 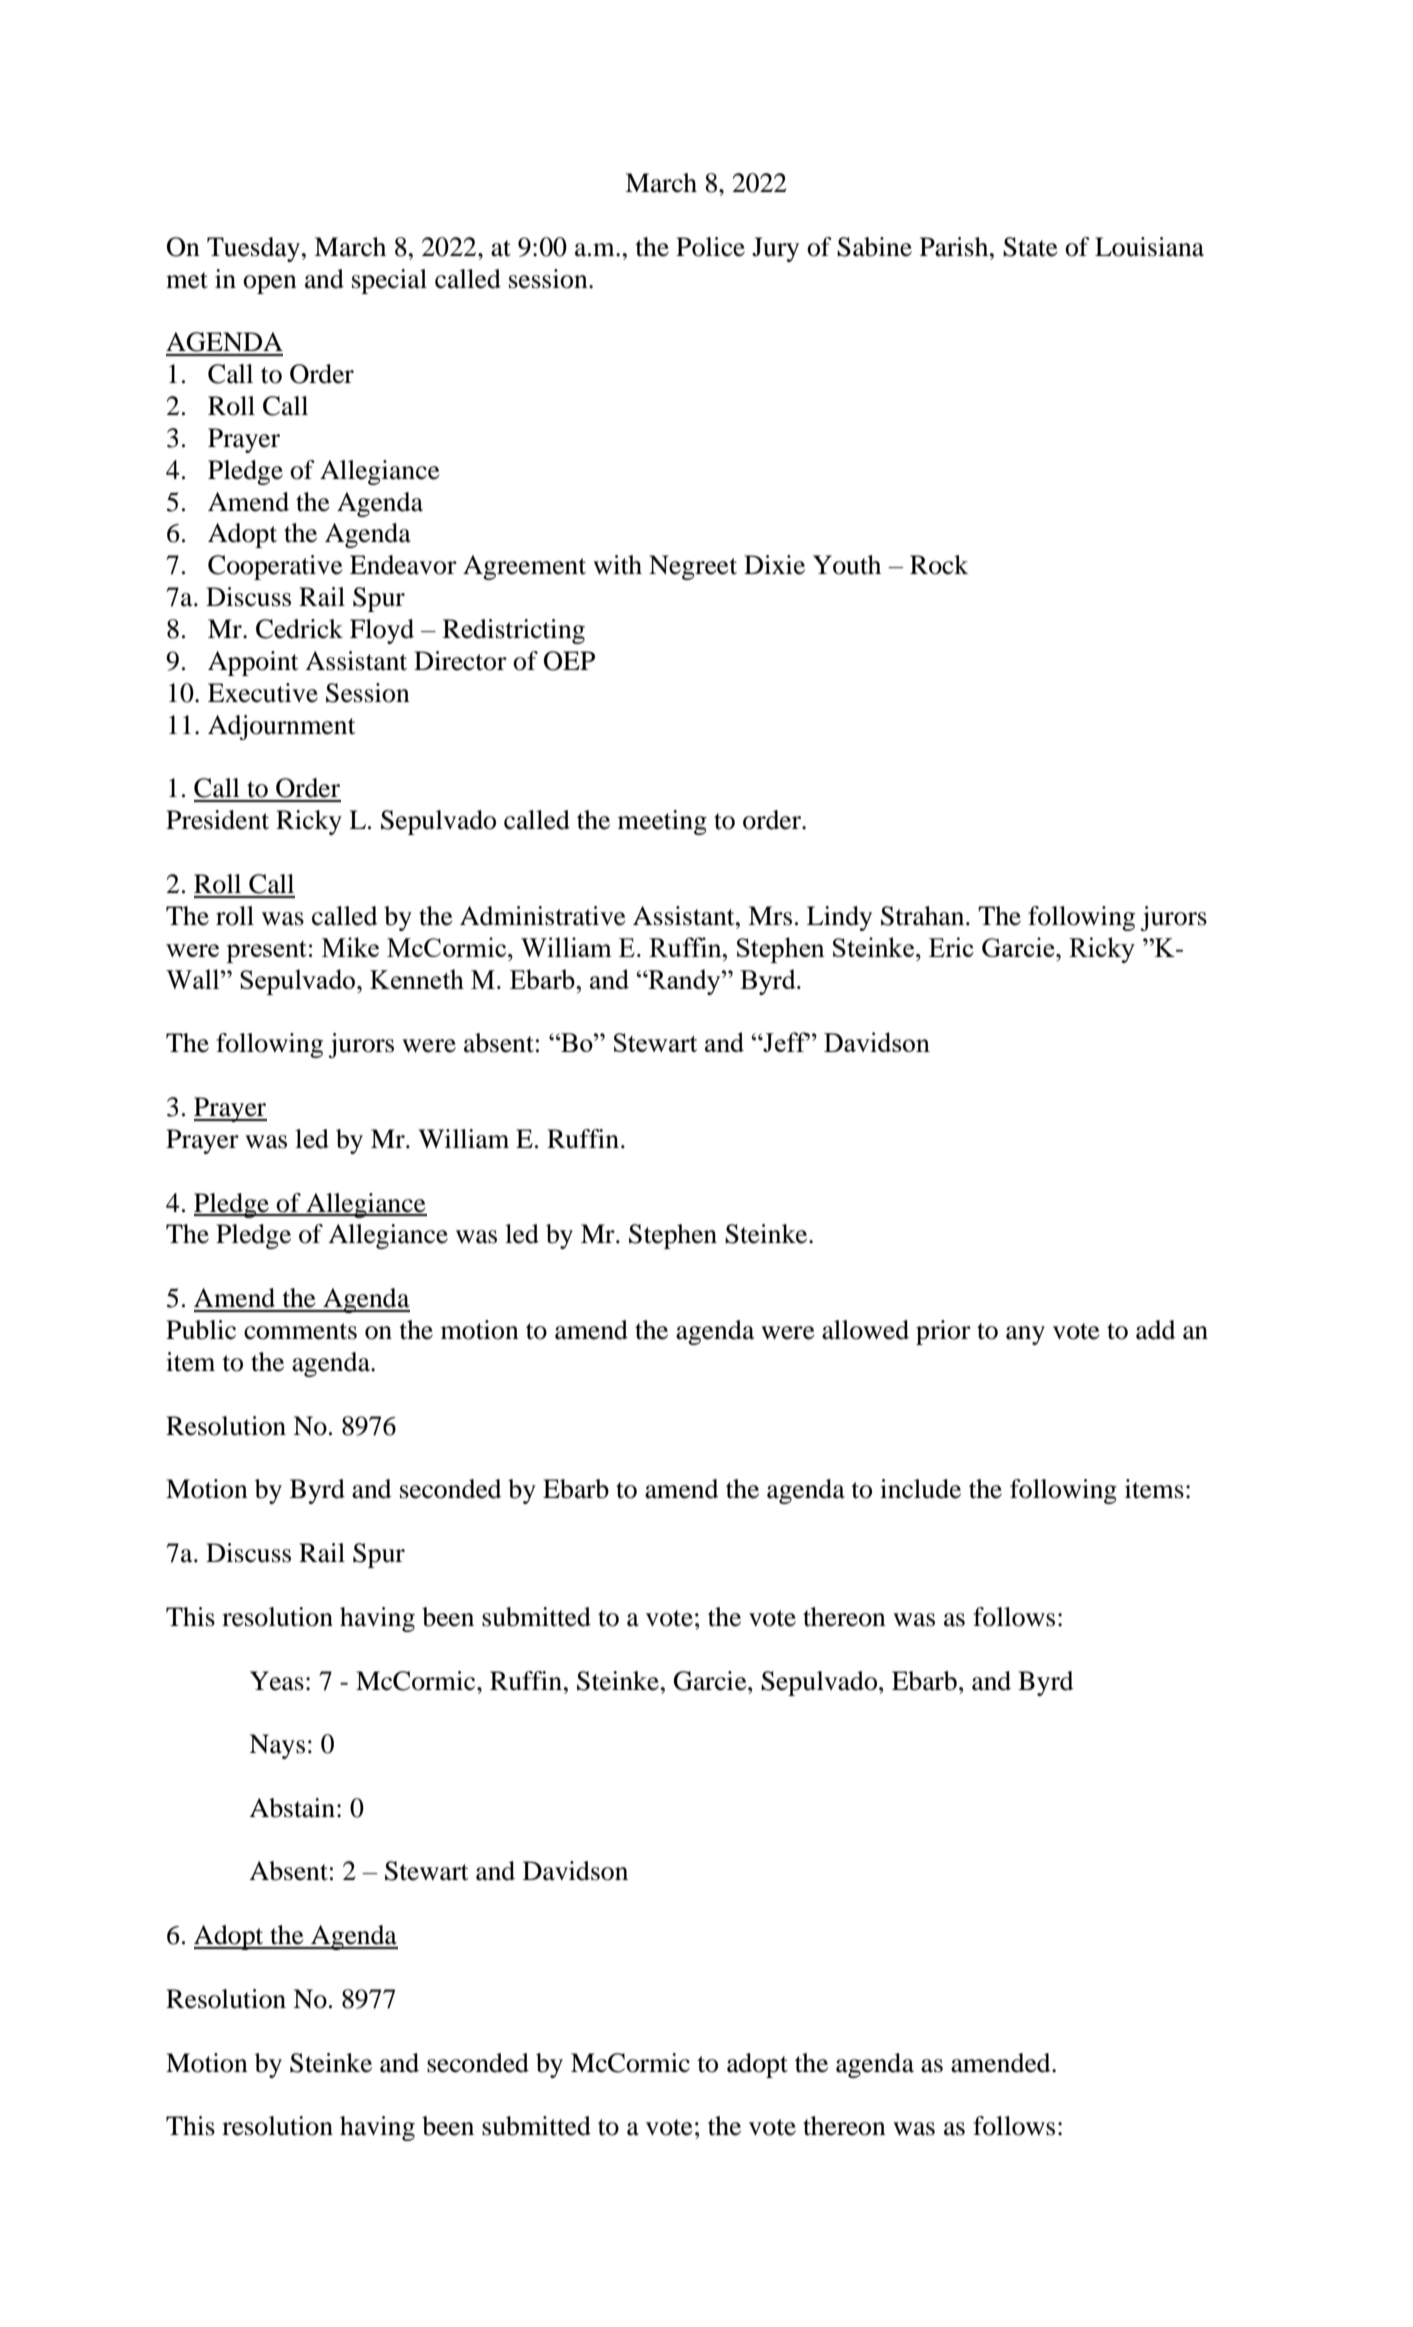 I want to click on Mrs, so click(x=770, y=916).
